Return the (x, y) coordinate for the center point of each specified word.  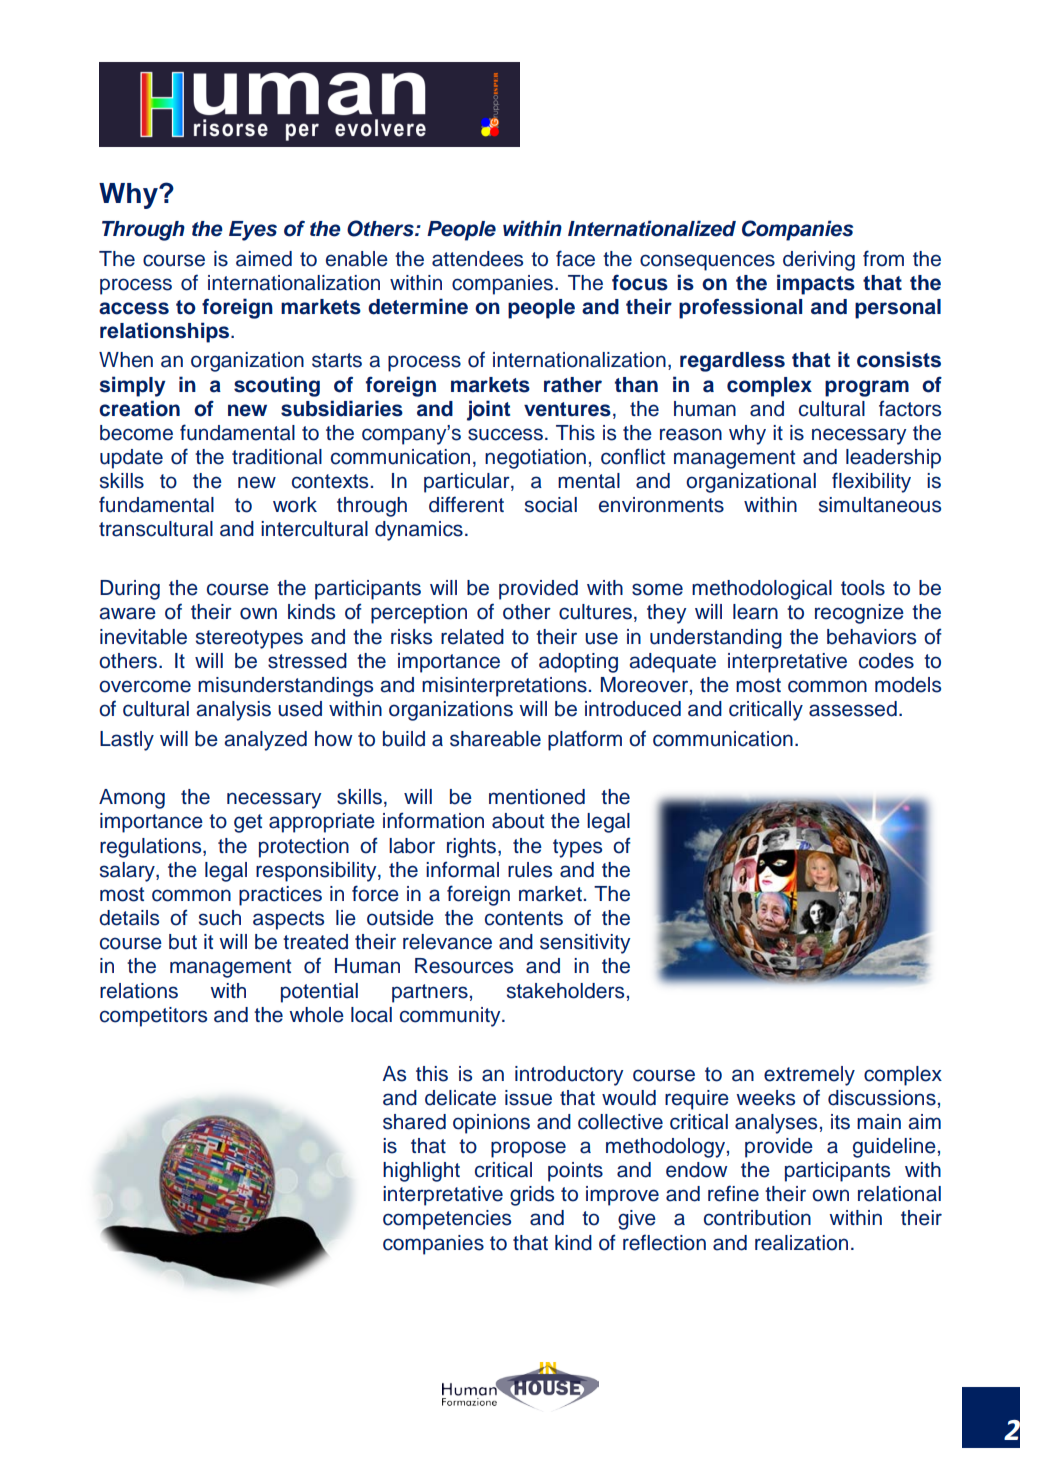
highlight (421, 1172)
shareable (495, 739)
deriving (819, 261)
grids (532, 1196)
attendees (477, 259)
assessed (853, 709)
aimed (264, 259)
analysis (233, 711)
